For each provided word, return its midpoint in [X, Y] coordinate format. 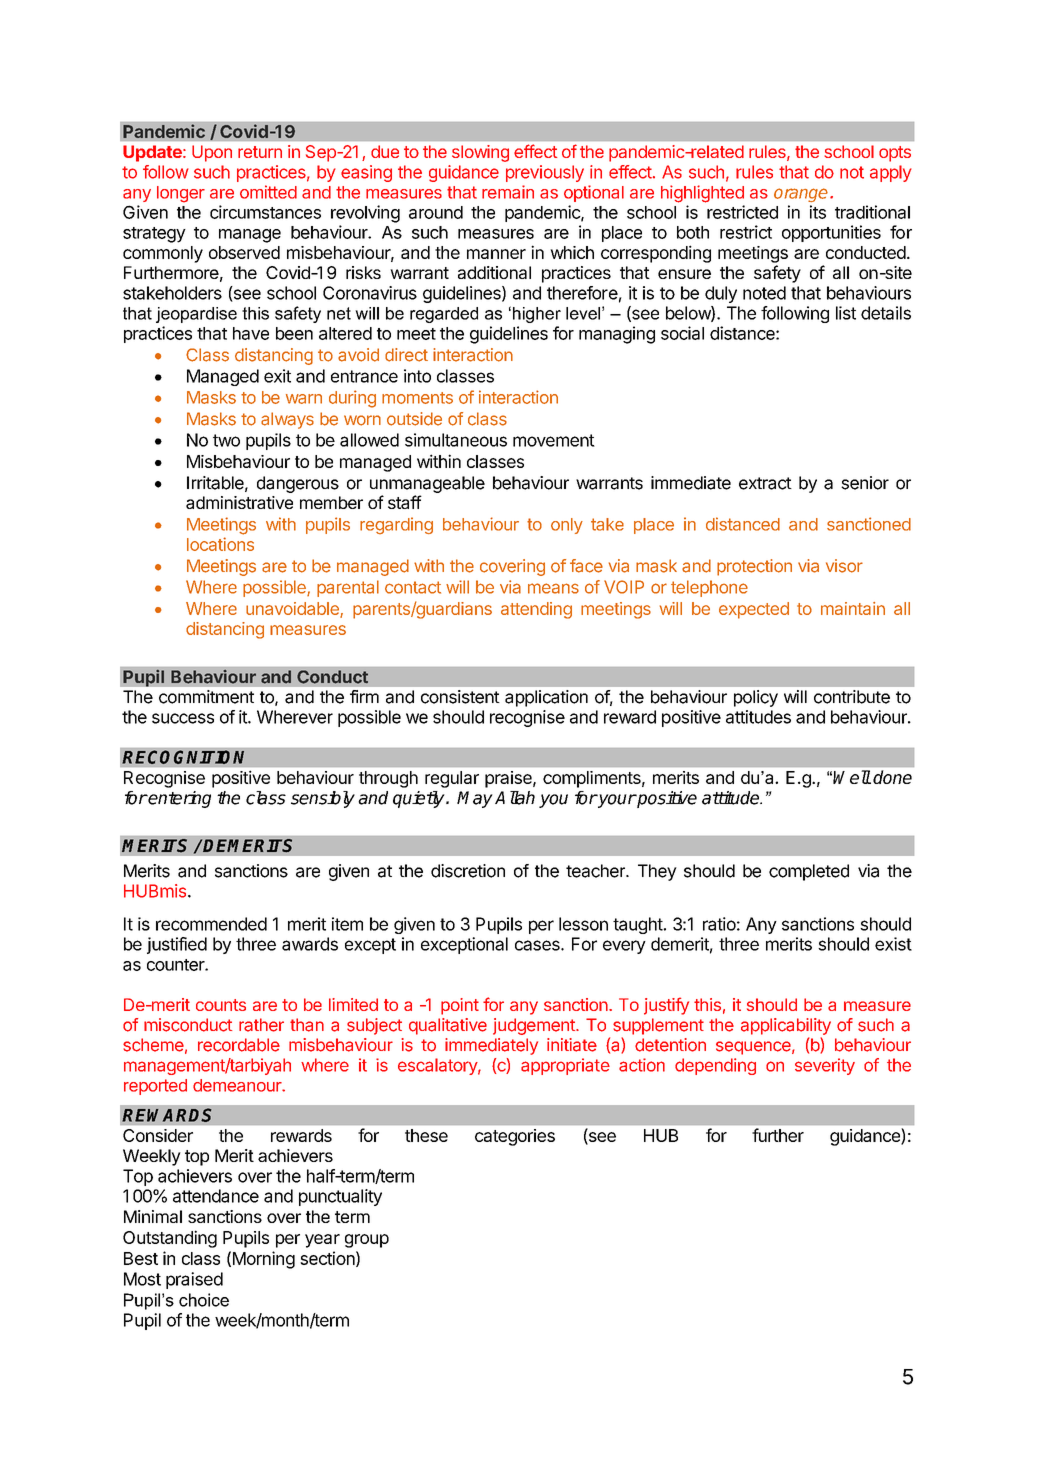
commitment [206, 697]
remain [508, 192]
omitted [268, 192]
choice [204, 1300]
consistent [460, 697]
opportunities [831, 233]
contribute [852, 697]
